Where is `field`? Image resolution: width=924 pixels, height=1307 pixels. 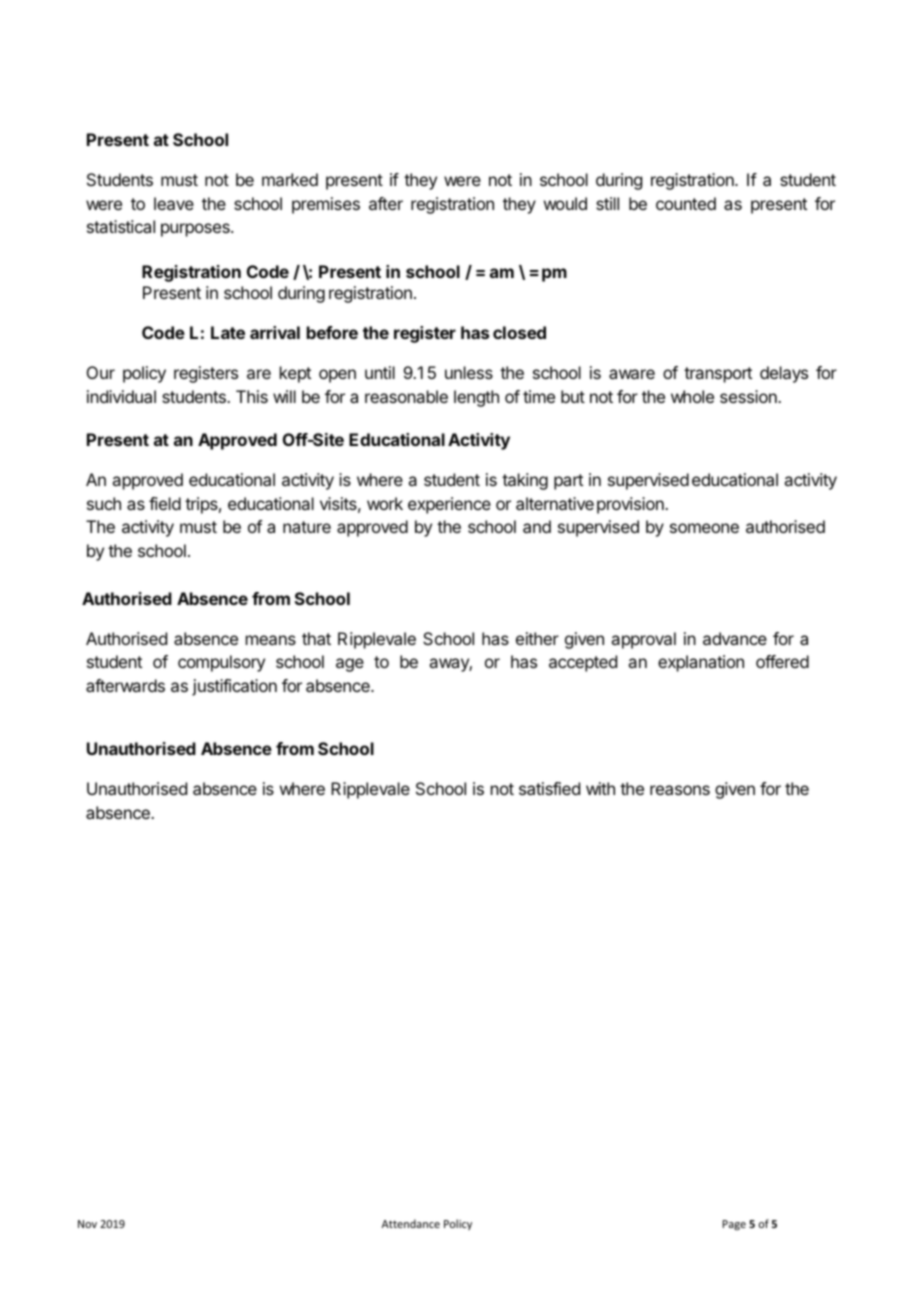 field is located at coordinates (165, 503).
